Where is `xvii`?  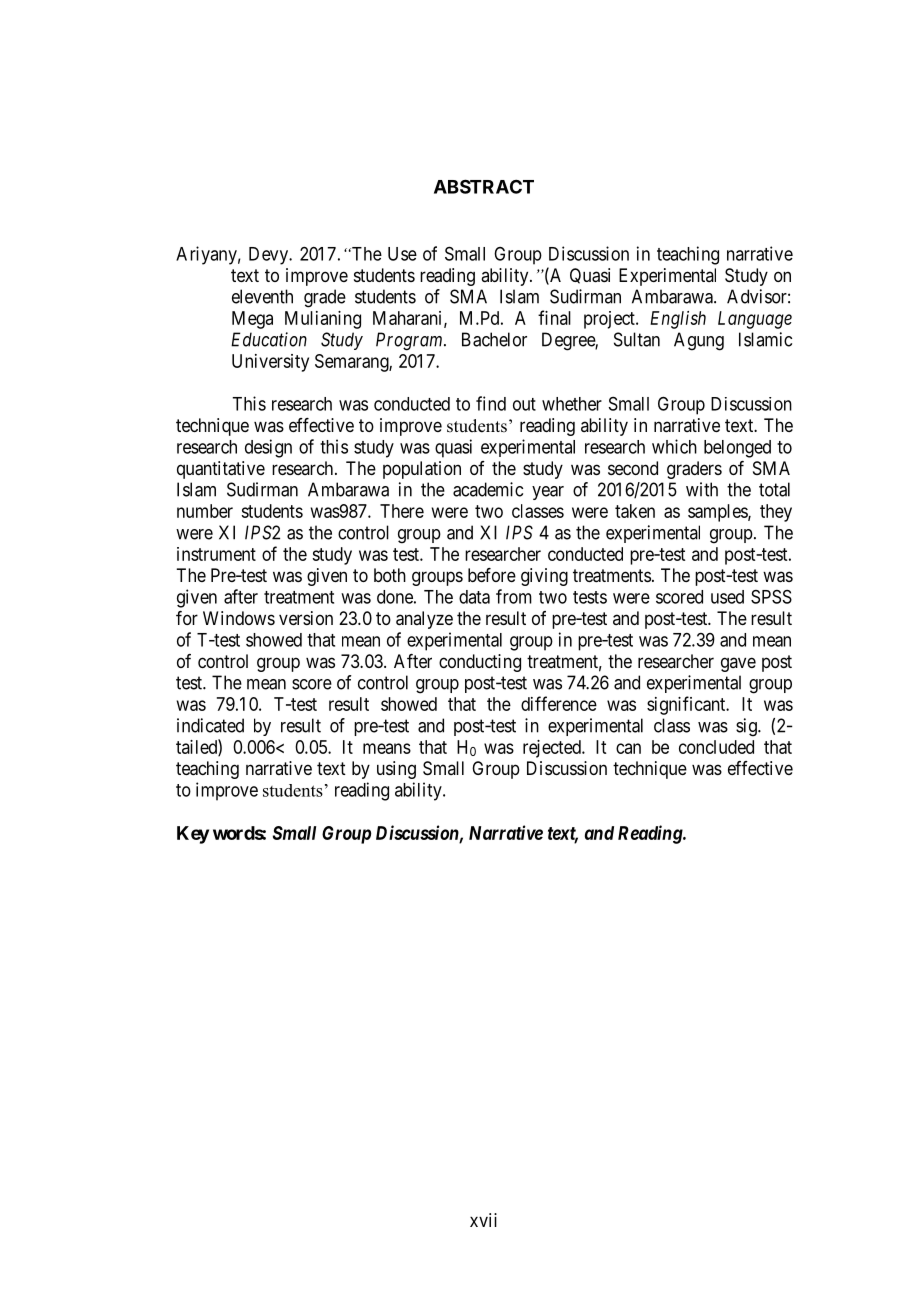 xvii is located at coordinates (483, 1220).
